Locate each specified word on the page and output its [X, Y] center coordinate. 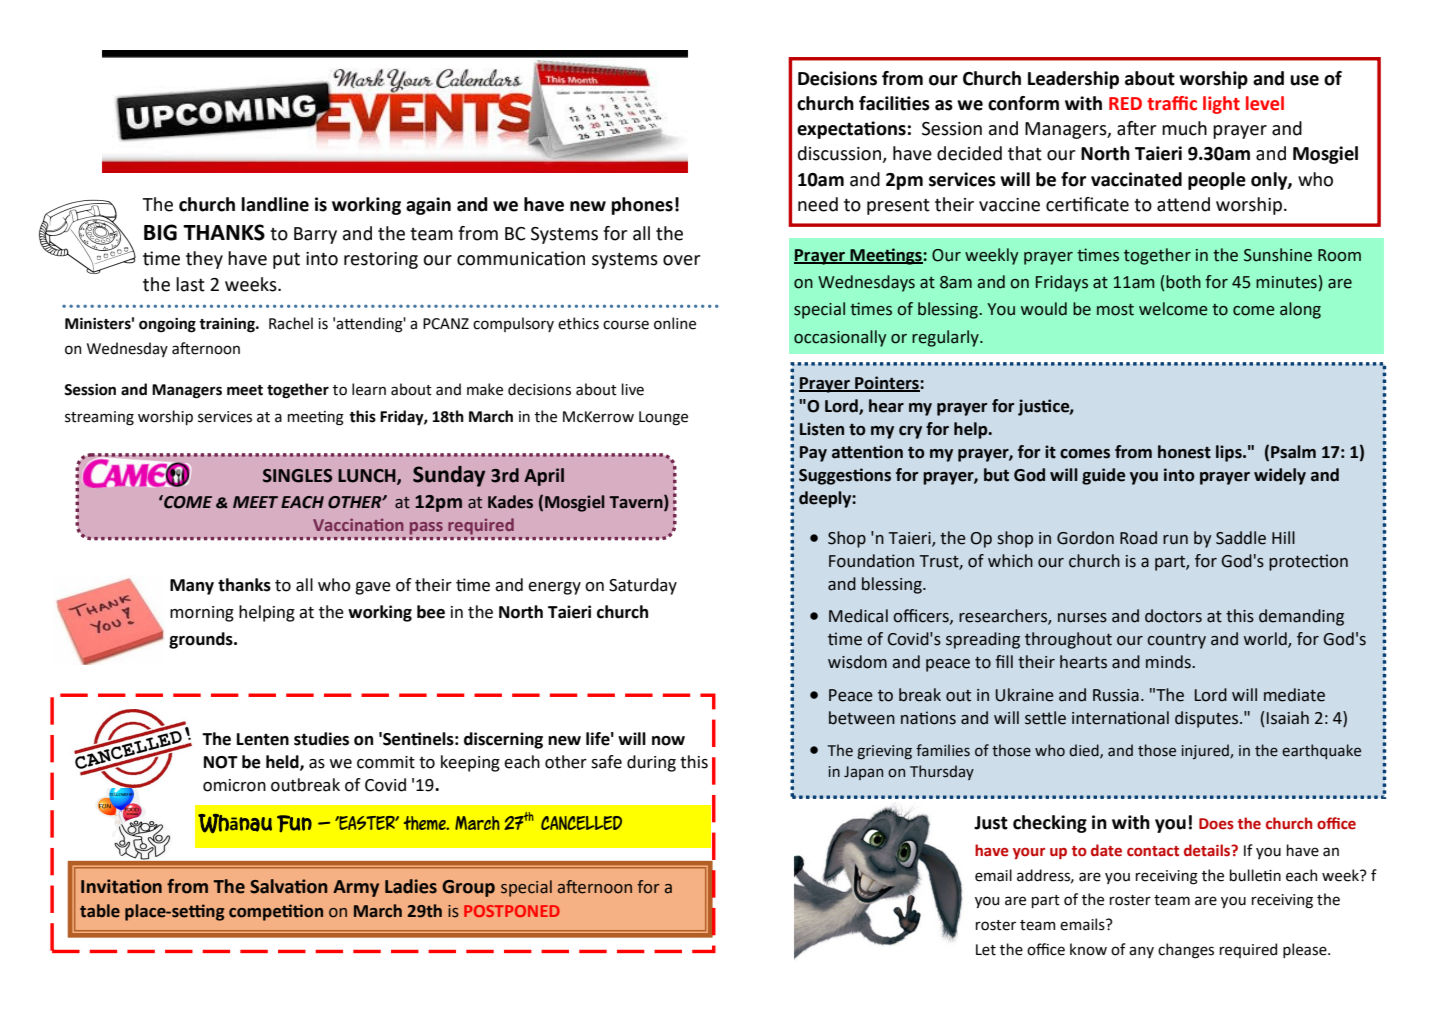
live [633, 389]
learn [369, 389]
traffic [1172, 103]
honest [1184, 452]
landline [275, 204]
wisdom [857, 662]
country [1176, 641]
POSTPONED [512, 911]
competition [276, 912]
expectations [851, 130]
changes [1186, 951]
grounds [202, 640]
